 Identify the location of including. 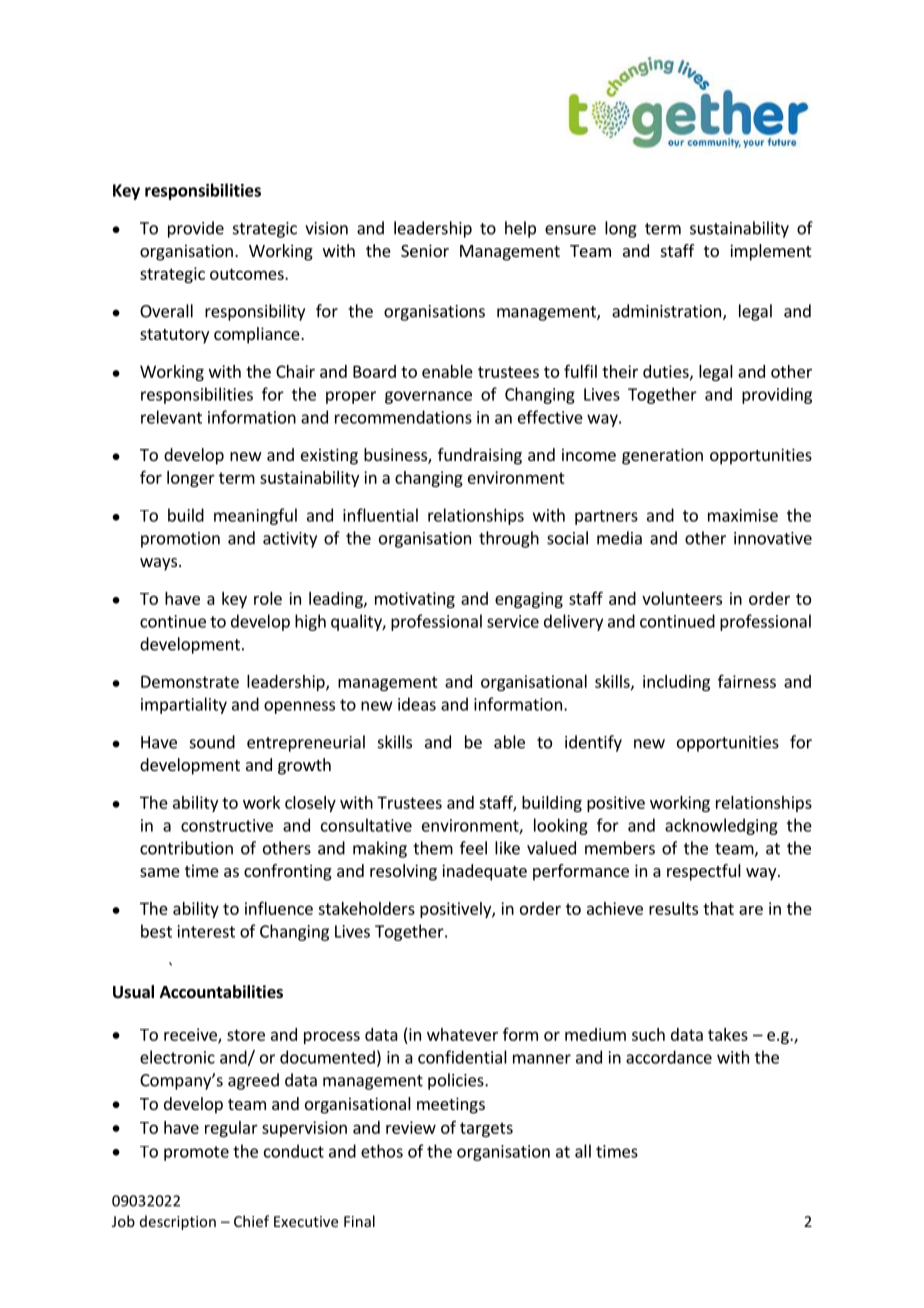
(676, 683).
